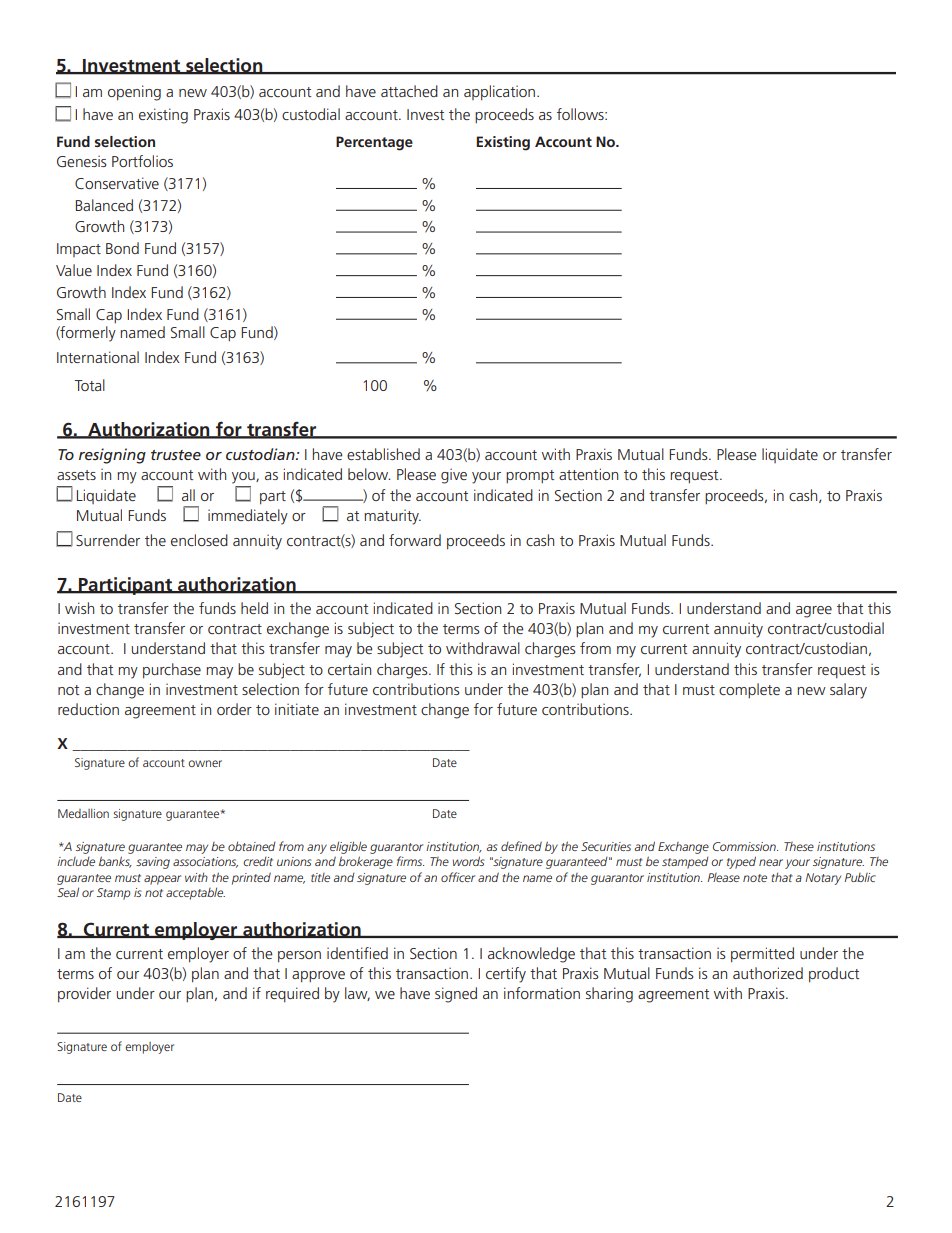 This document has width=952, height=1233. Describe the element at coordinates (521, 846) in the document. I see `defined` at that location.
